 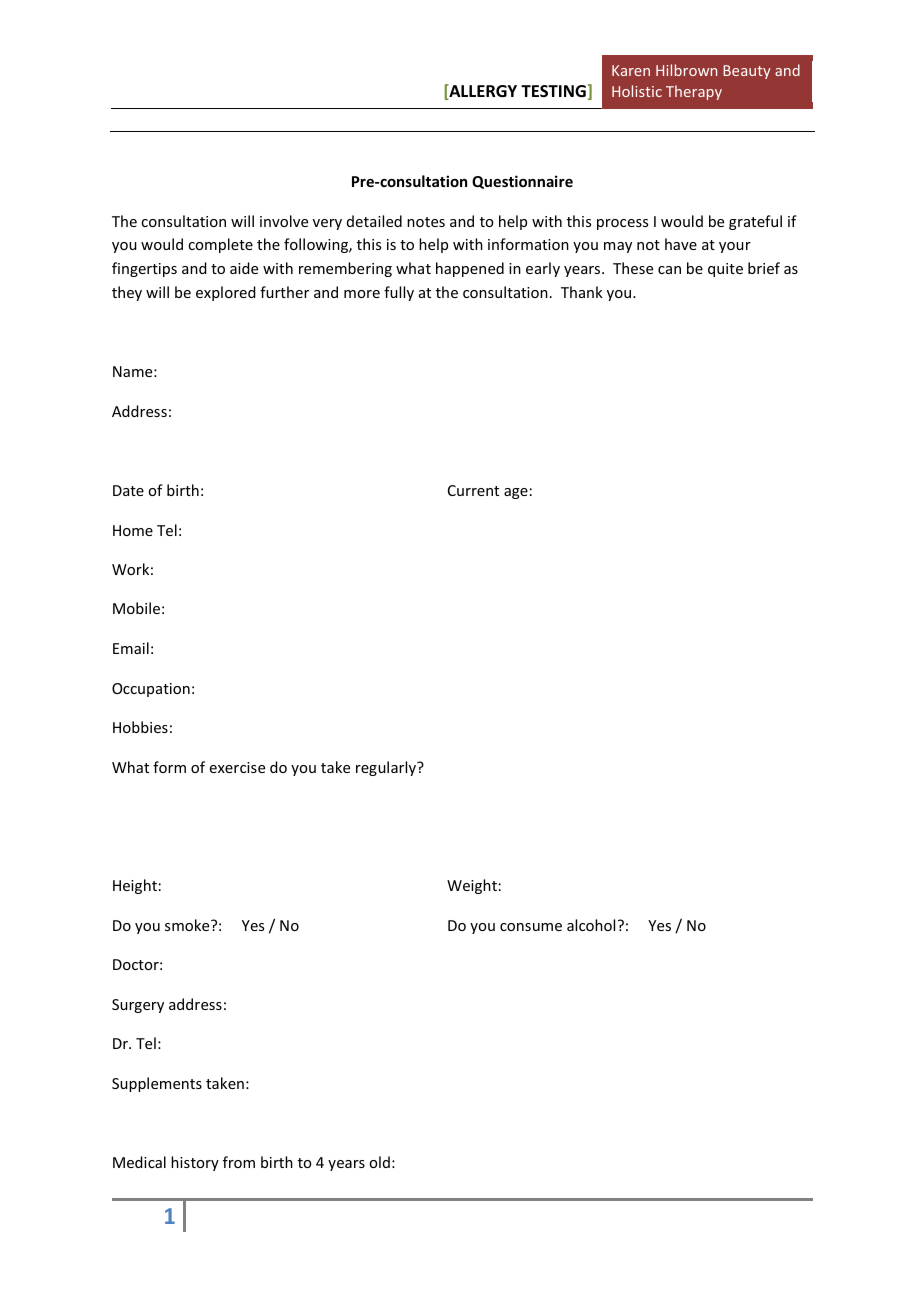 I want to click on Date, so click(x=128, y=490).
